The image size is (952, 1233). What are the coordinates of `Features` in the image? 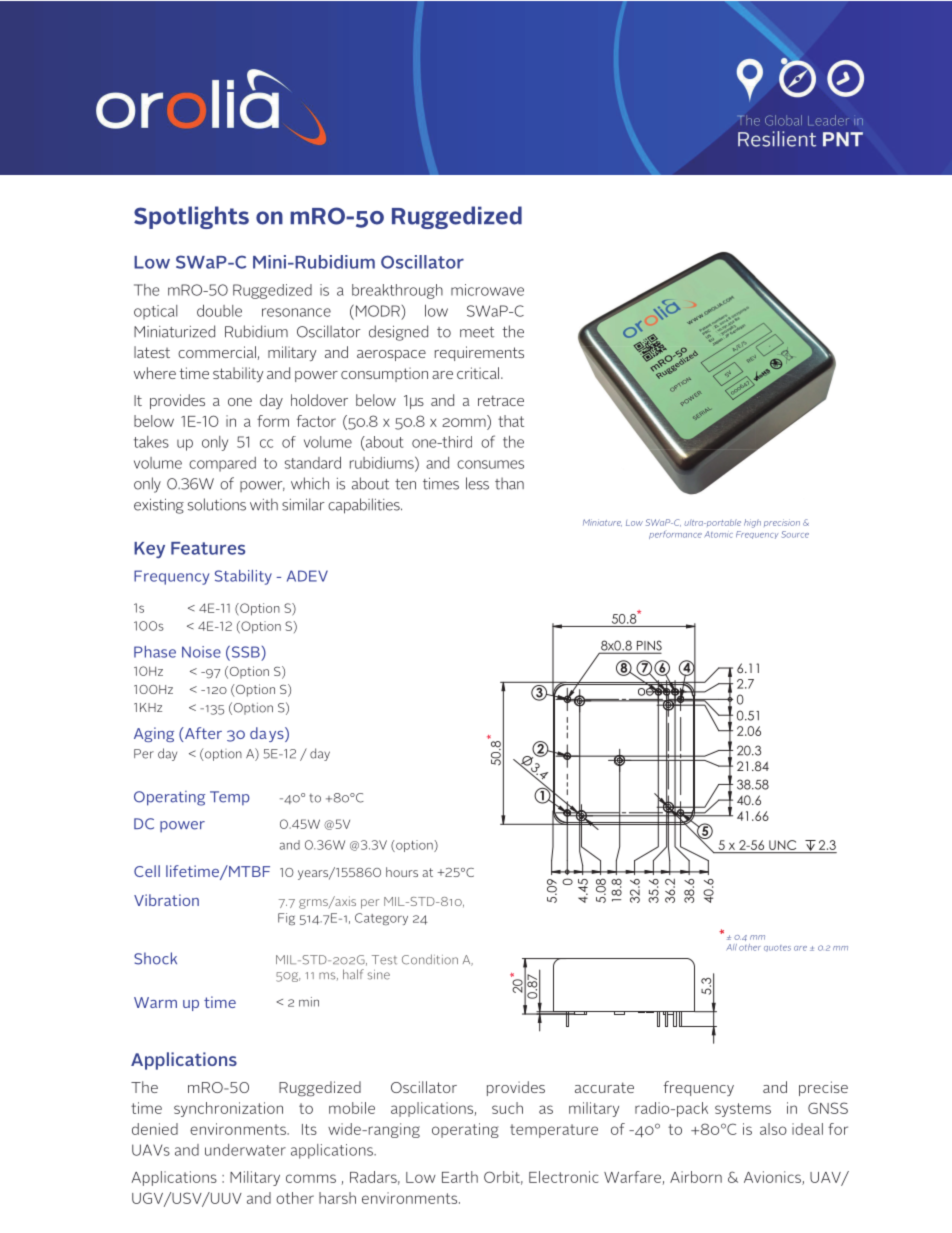 It's located at (208, 548).
